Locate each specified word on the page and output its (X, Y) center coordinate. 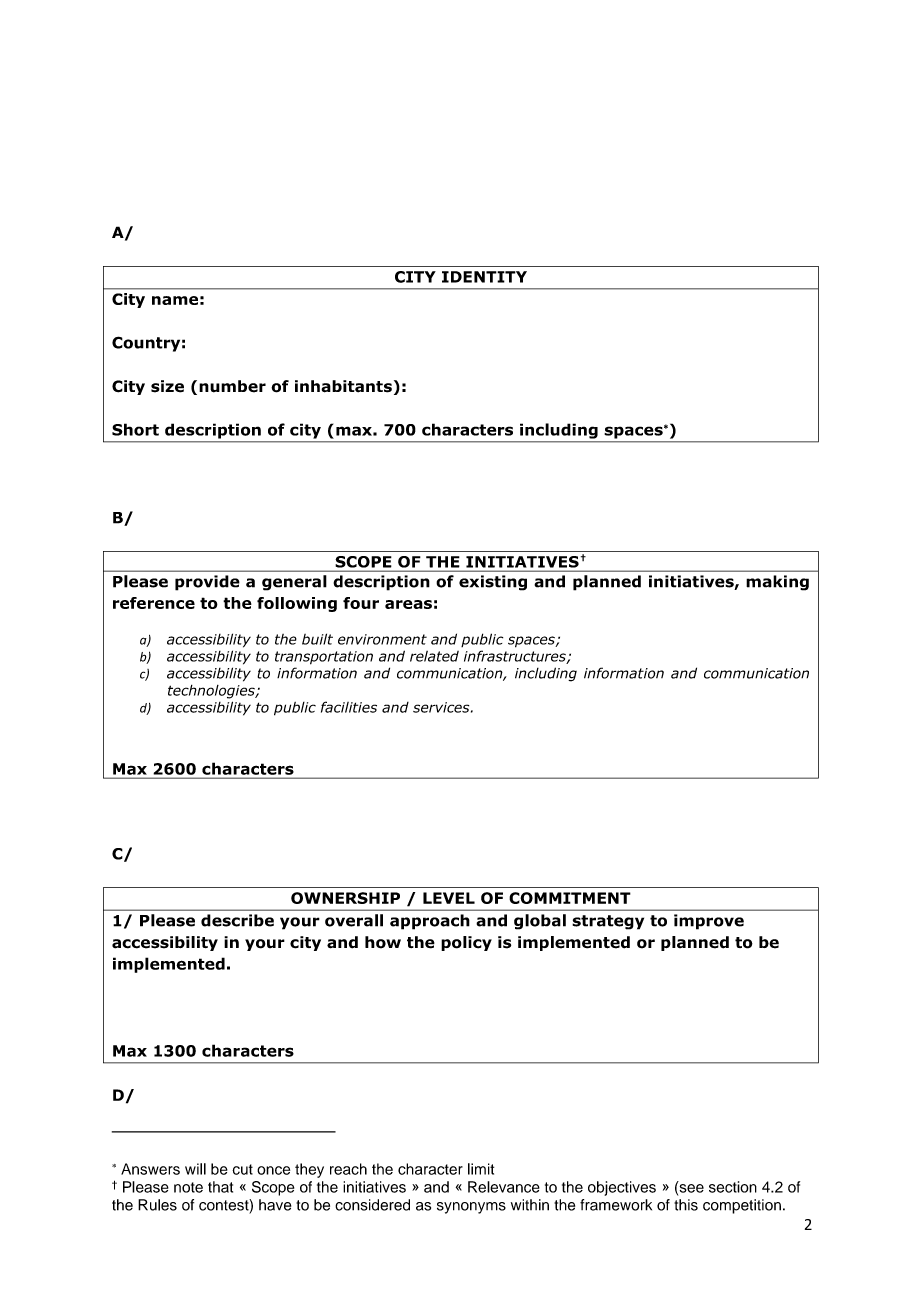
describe (237, 920)
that (220, 1187)
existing (493, 583)
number (232, 386)
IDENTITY (484, 277)
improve (709, 922)
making (777, 583)
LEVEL (449, 898)
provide (207, 583)
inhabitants (343, 386)
